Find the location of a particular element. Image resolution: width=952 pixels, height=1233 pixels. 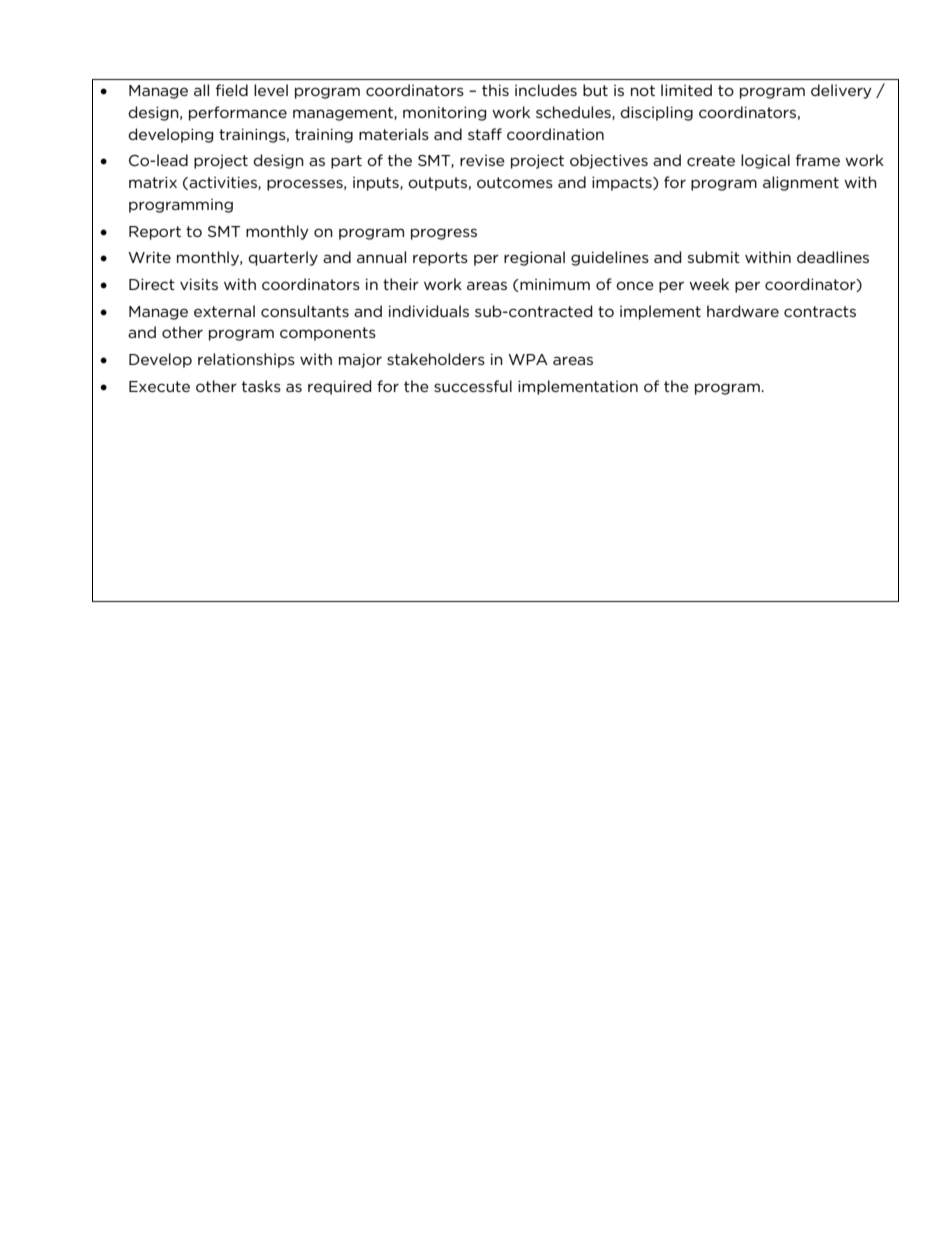

successful is located at coordinates (473, 386).
